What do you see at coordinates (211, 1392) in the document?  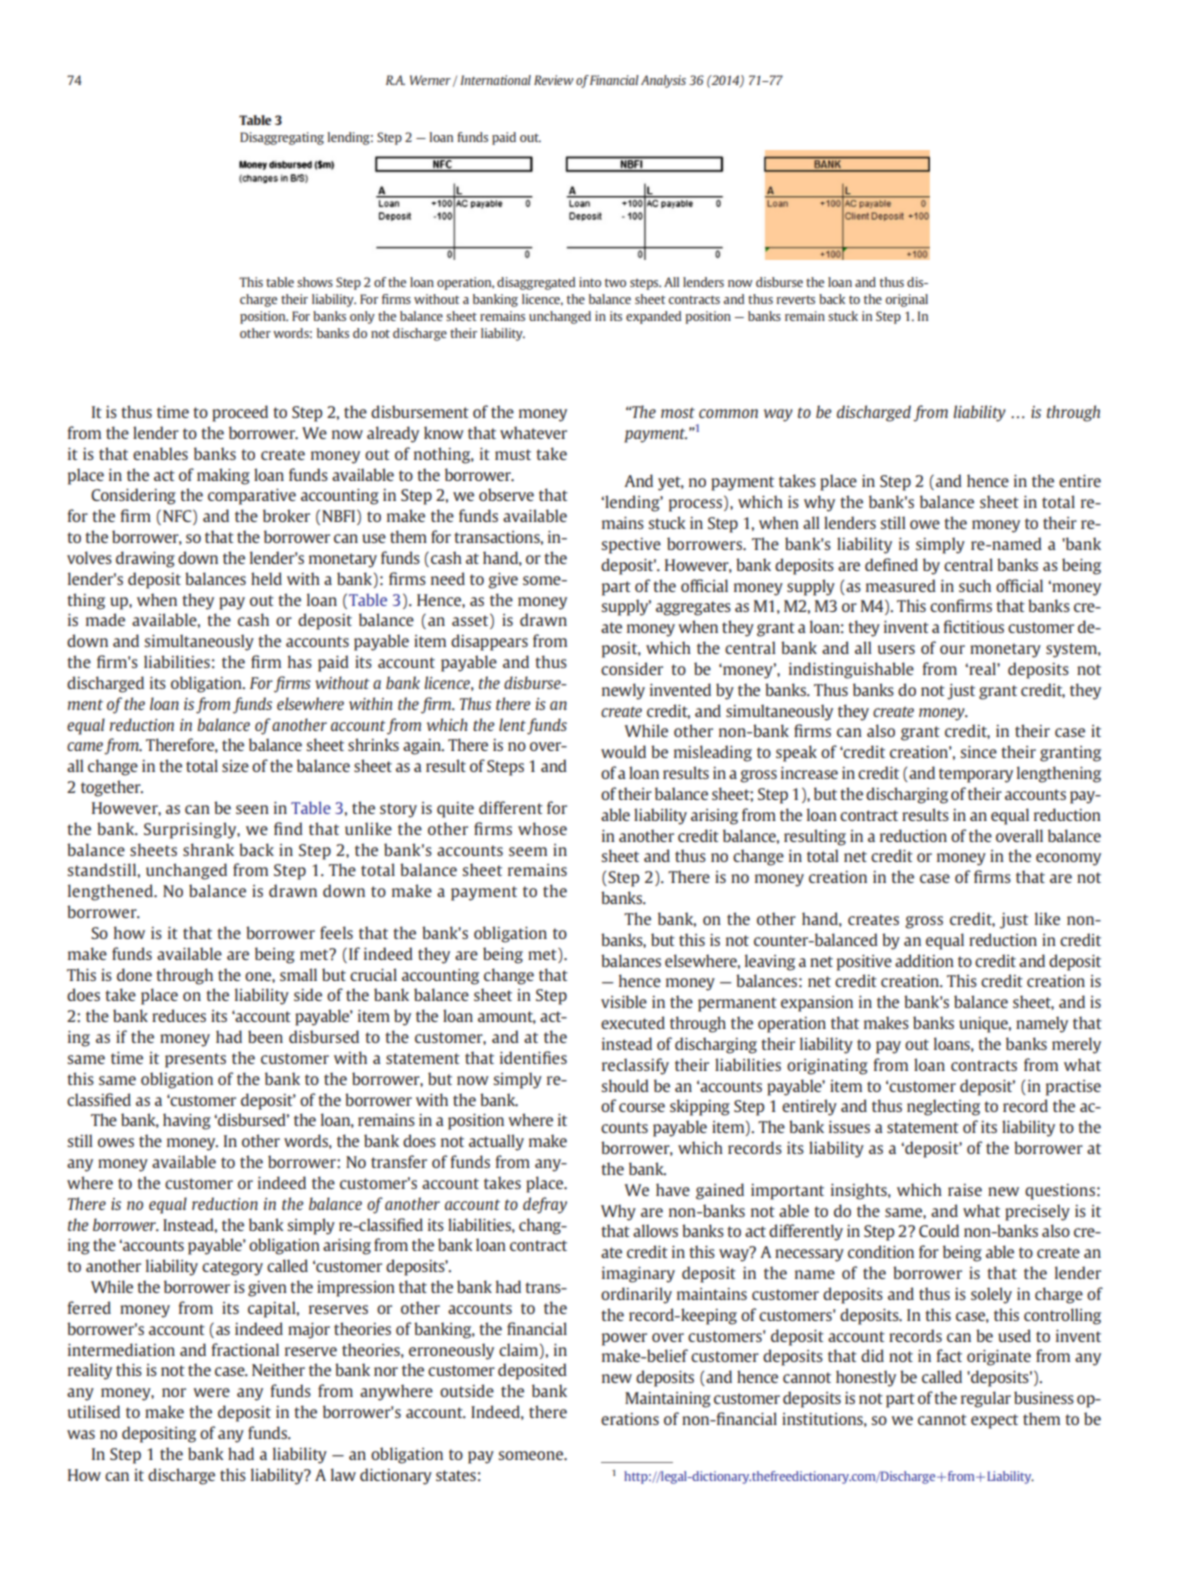 I see `were` at bounding box center [211, 1392].
